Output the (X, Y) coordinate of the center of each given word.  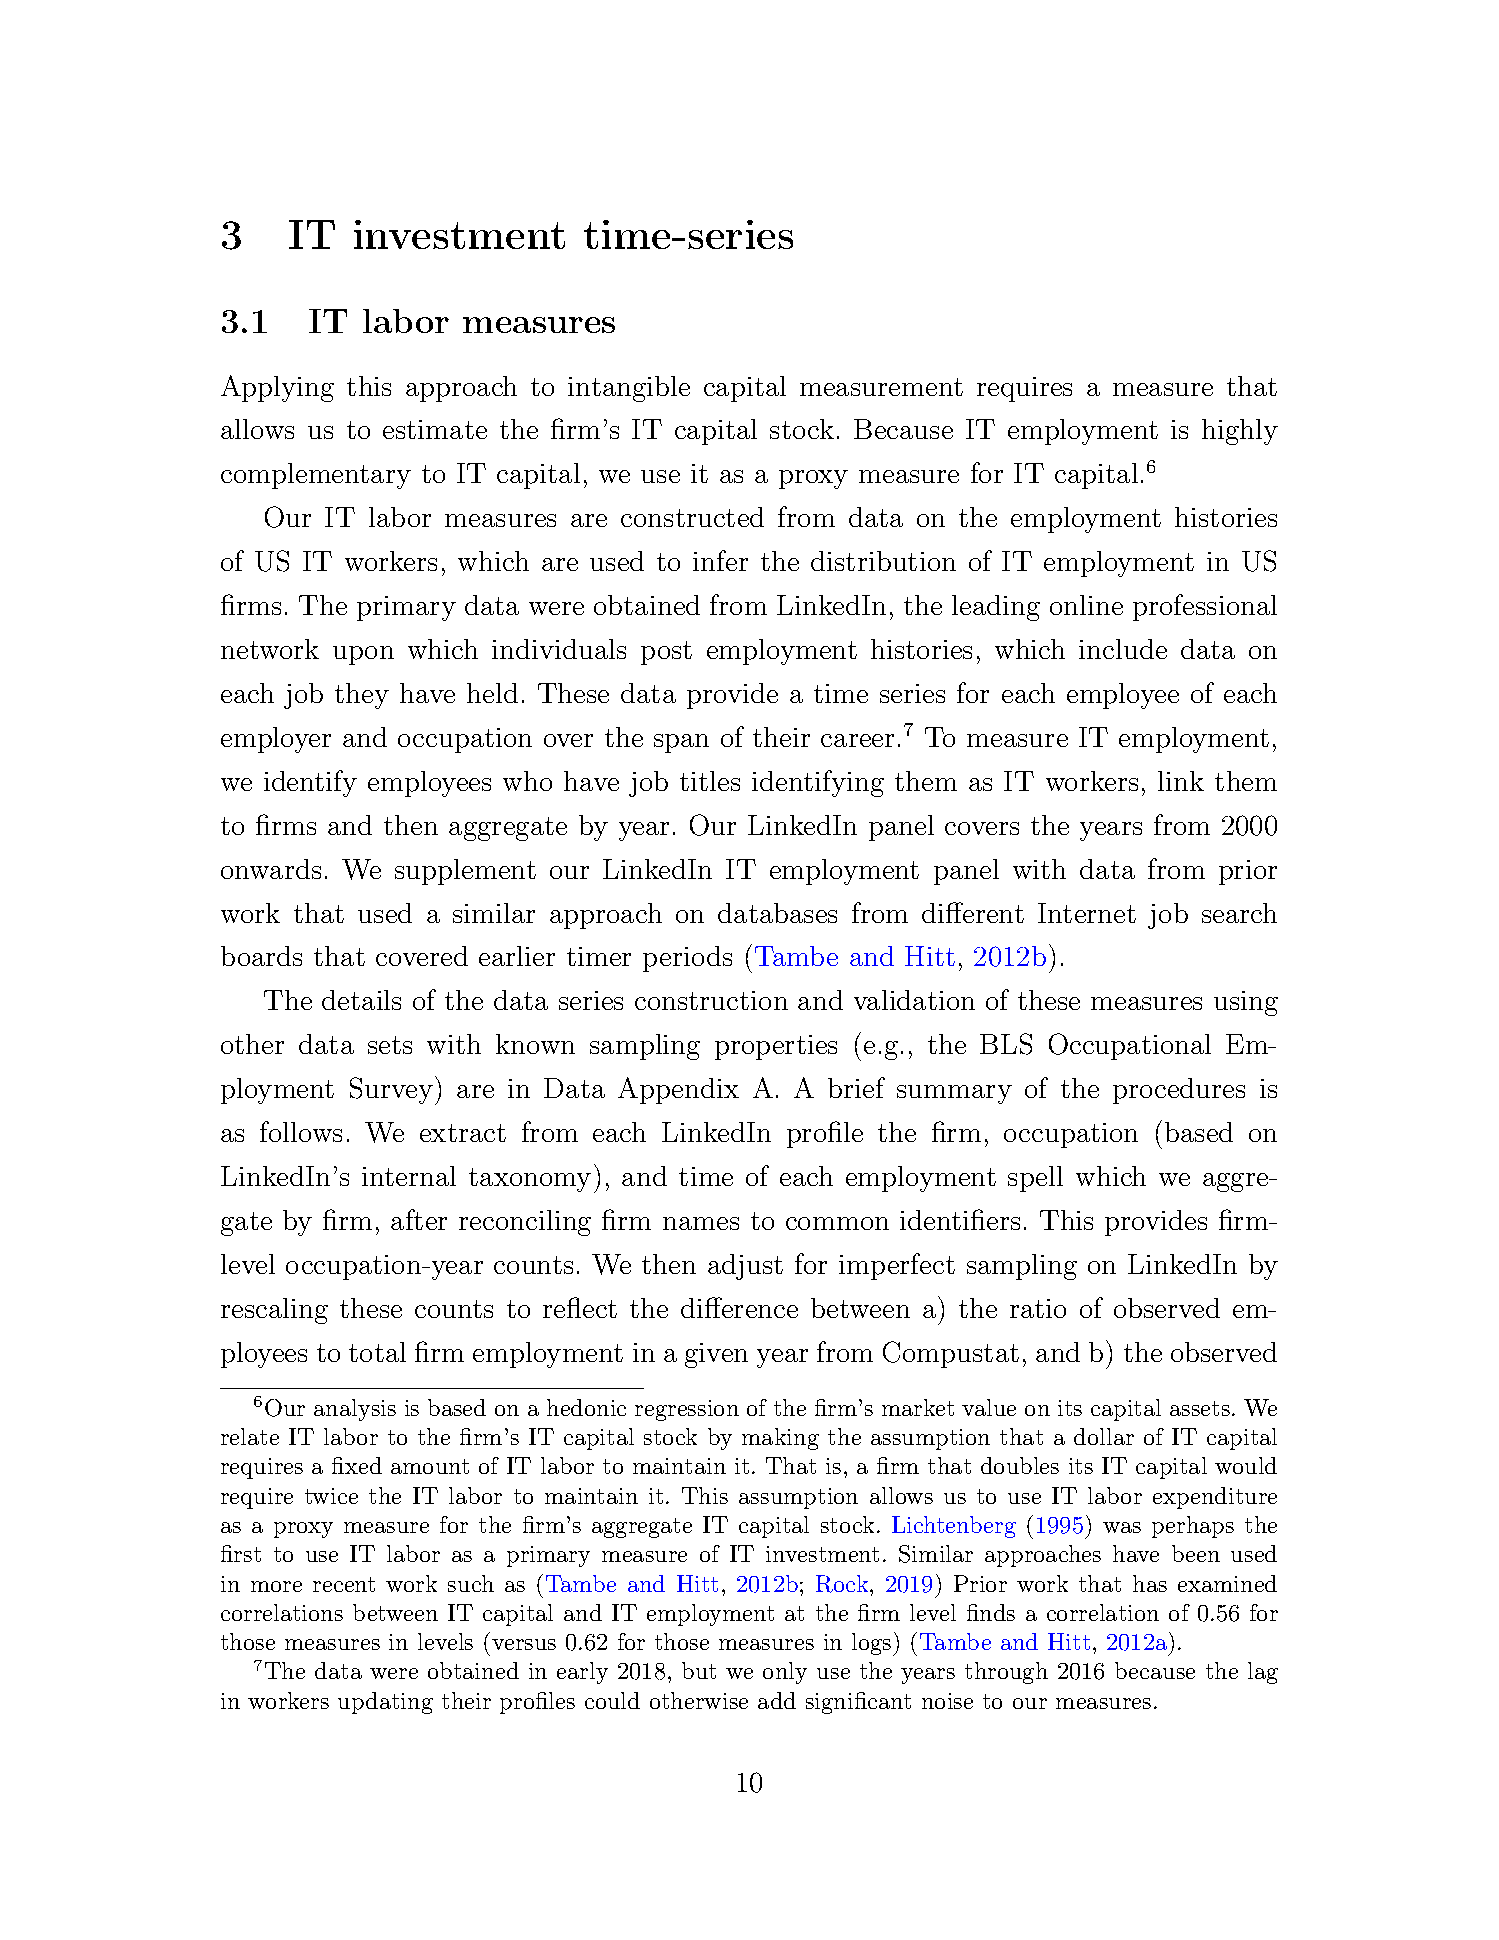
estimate (435, 429)
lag (1263, 1673)
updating (385, 1703)
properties (776, 1047)
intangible (629, 389)
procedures (1179, 1091)
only (785, 1673)
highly (1240, 432)
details (361, 1000)
